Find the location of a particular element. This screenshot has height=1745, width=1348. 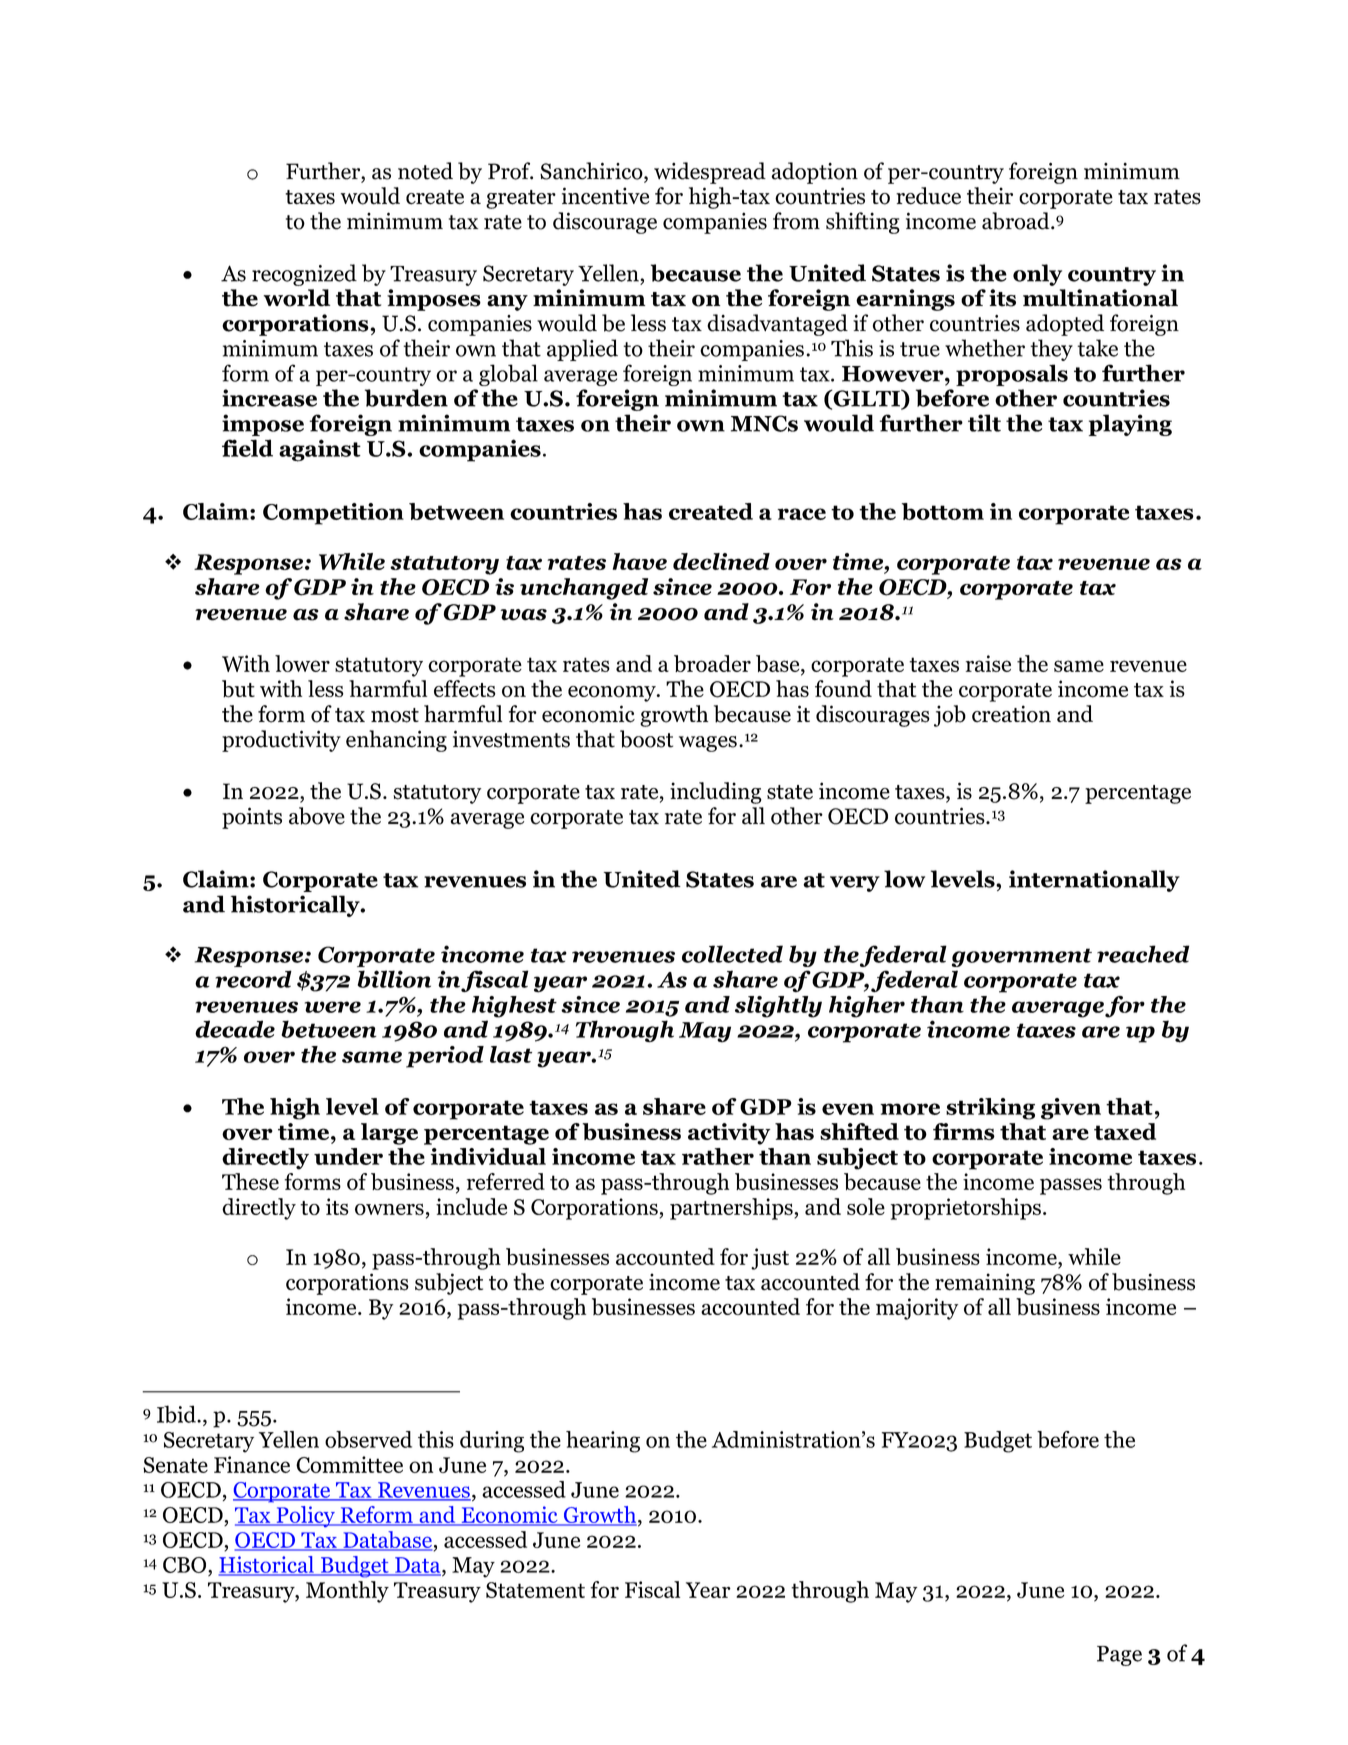

internationally is located at coordinates (1094, 881).
